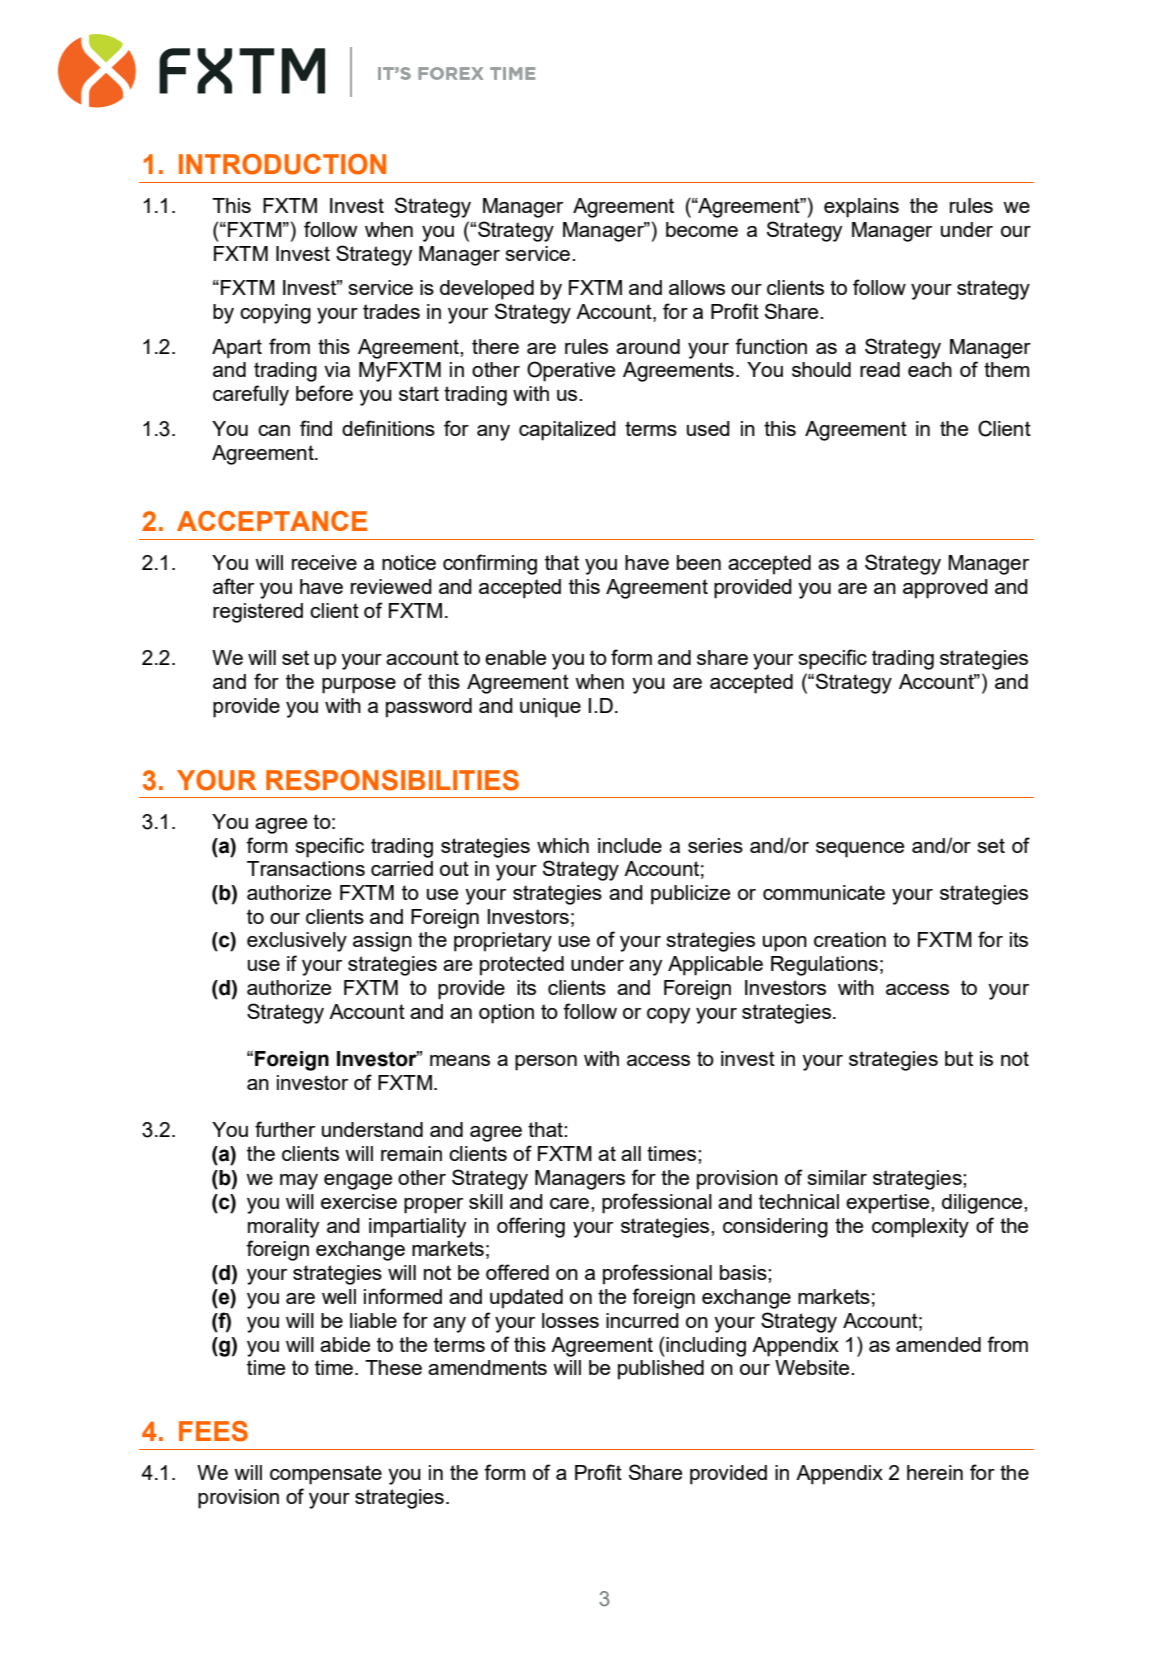 The height and width of the image is (1657, 1172). Describe the element at coordinates (945, 589) in the image. I see `approved` at that location.
